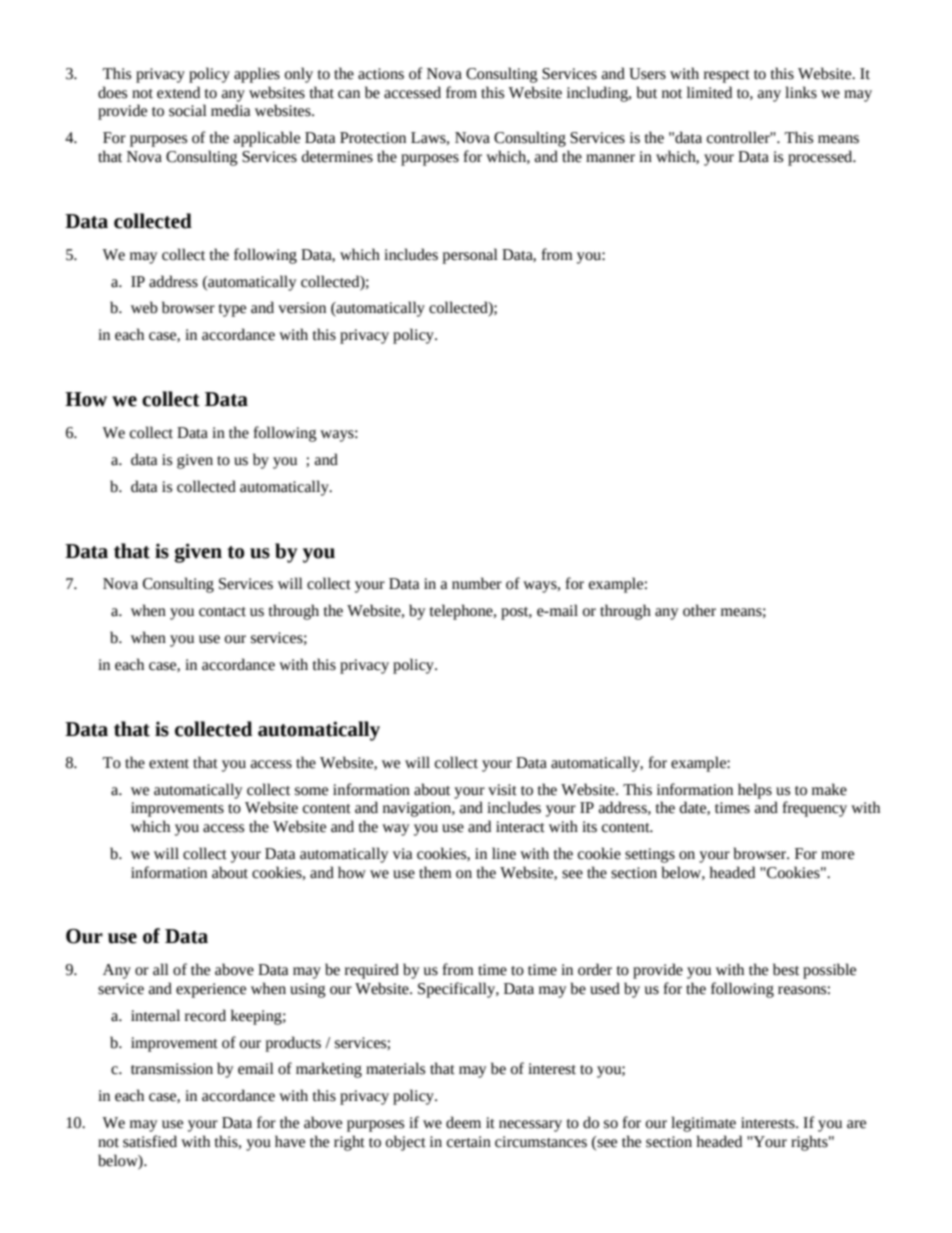 The width and height of the image is (952, 1233). What do you see at coordinates (462, 612) in the image?
I see `telephone` at bounding box center [462, 612].
